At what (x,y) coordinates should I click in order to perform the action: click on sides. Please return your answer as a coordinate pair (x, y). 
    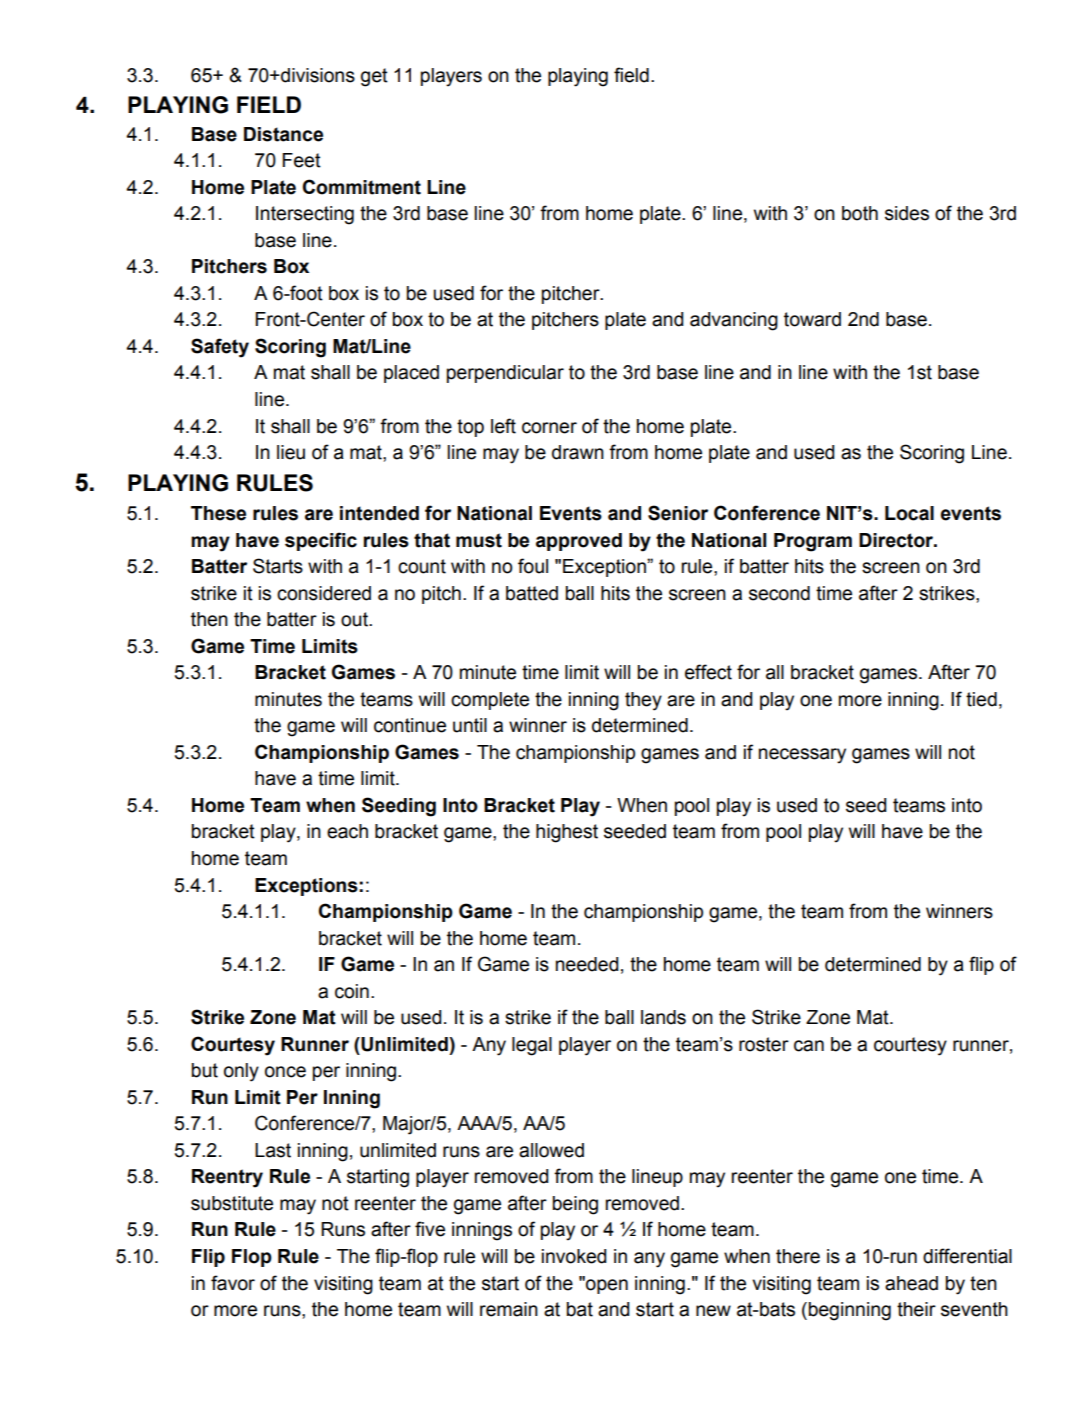
    Looking at the image, I should click on (907, 213).
